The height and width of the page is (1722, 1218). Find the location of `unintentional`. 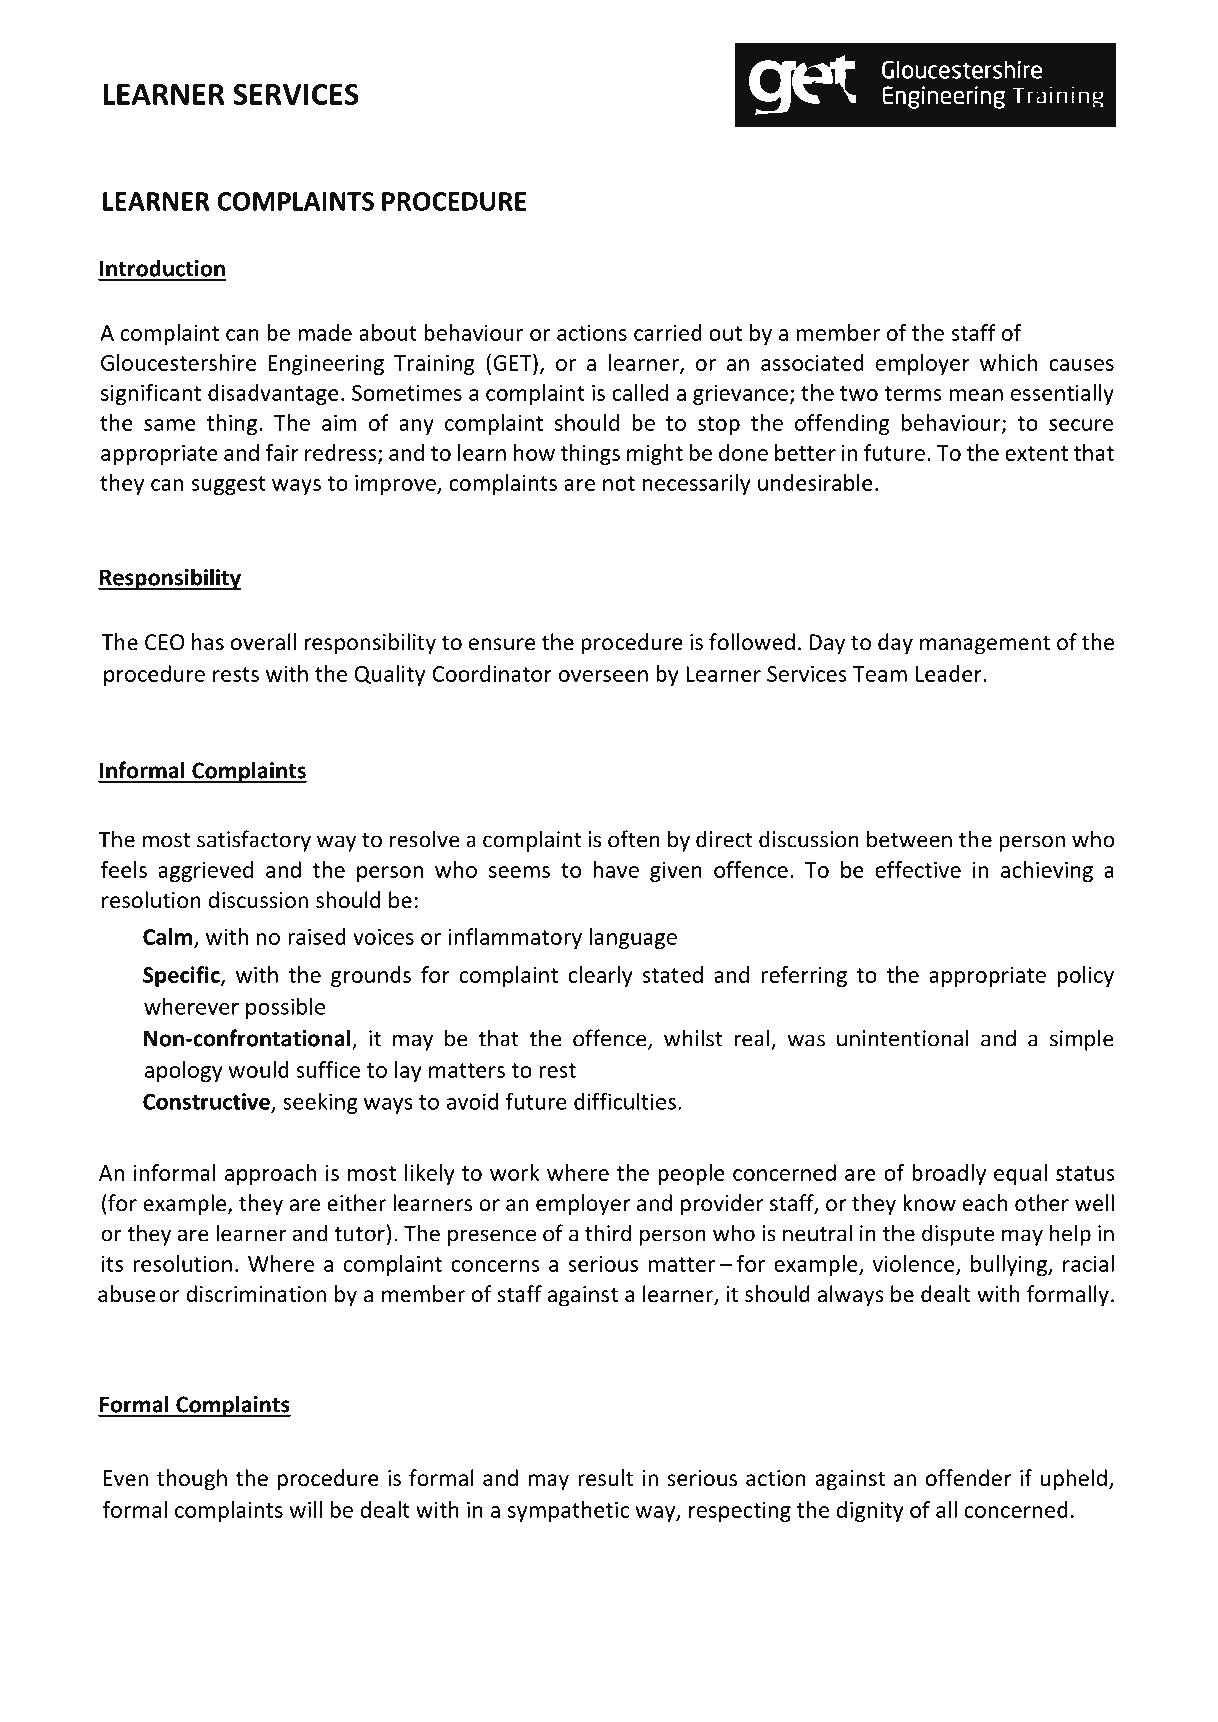

unintentional is located at coordinates (903, 1038).
